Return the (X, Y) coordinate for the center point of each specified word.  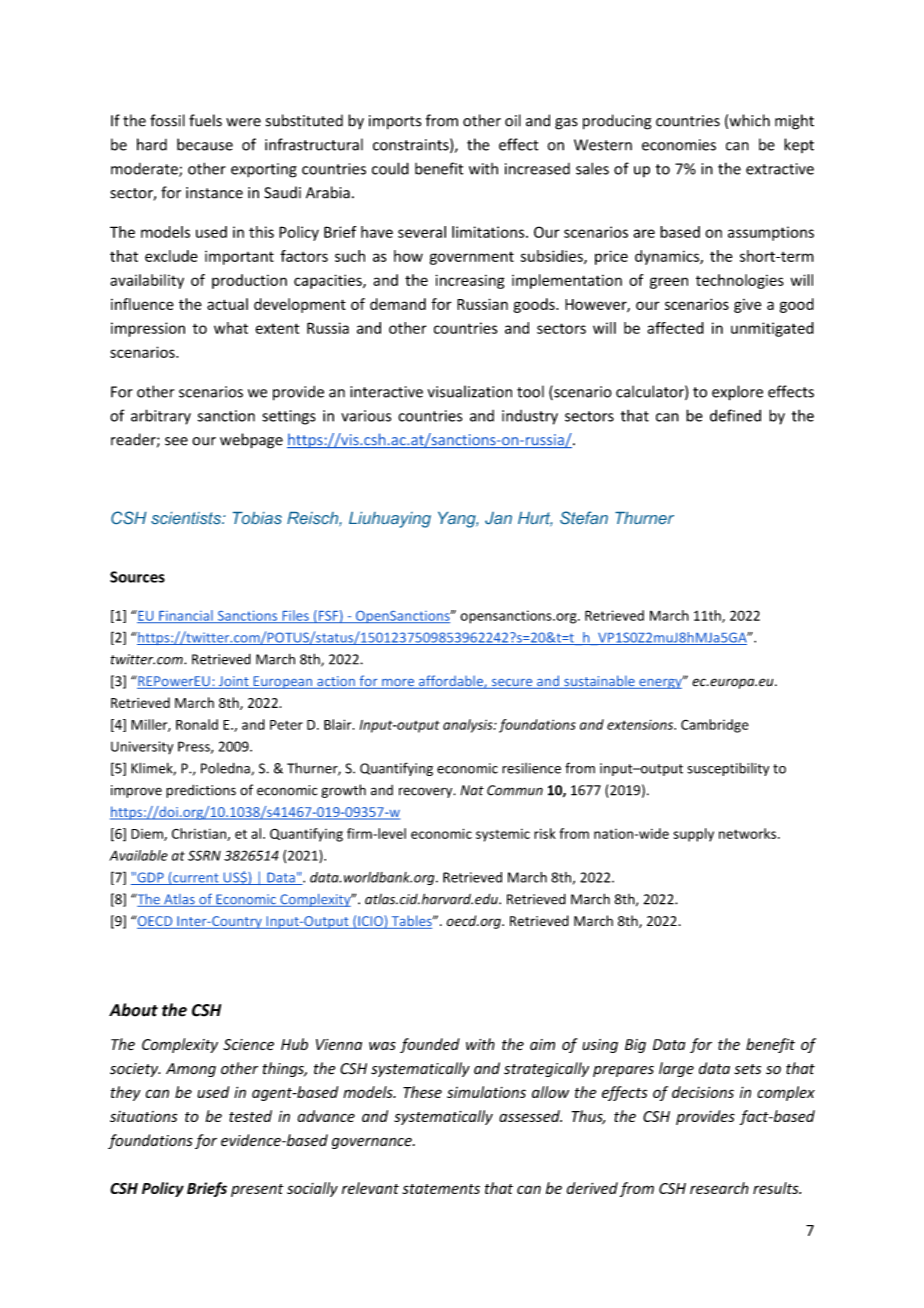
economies (679, 145)
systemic (503, 835)
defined (735, 415)
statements (441, 1189)
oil (513, 120)
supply (693, 835)
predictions (201, 791)
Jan (498, 518)
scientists (187, 518)
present (257, 1190)
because (205, 144)
